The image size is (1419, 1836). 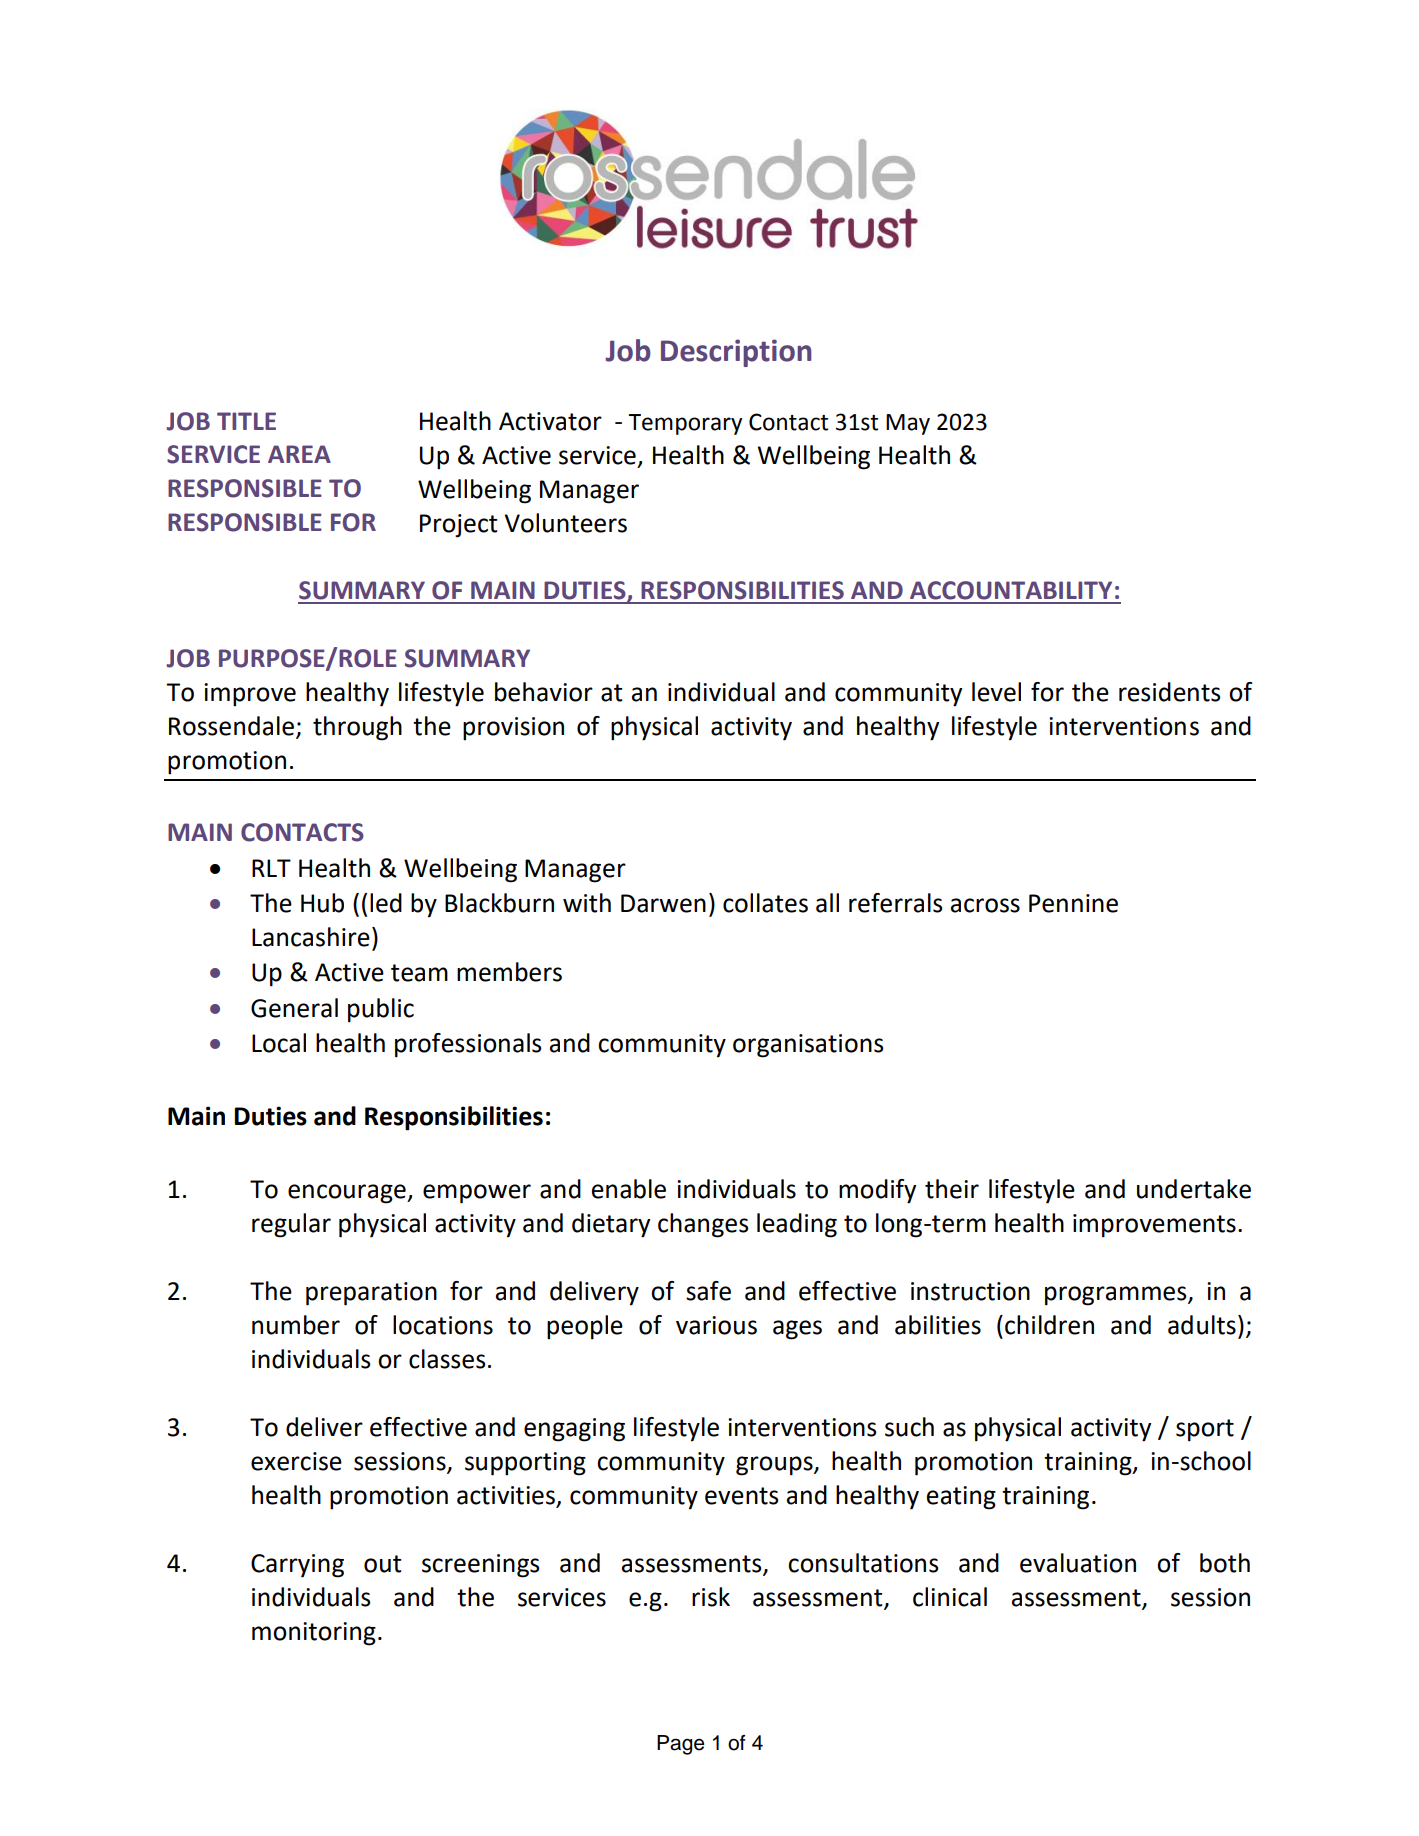 What do you see at coordinates (680, 1745) in the page?
I see `Page` at bounding box center [680, 1745].
